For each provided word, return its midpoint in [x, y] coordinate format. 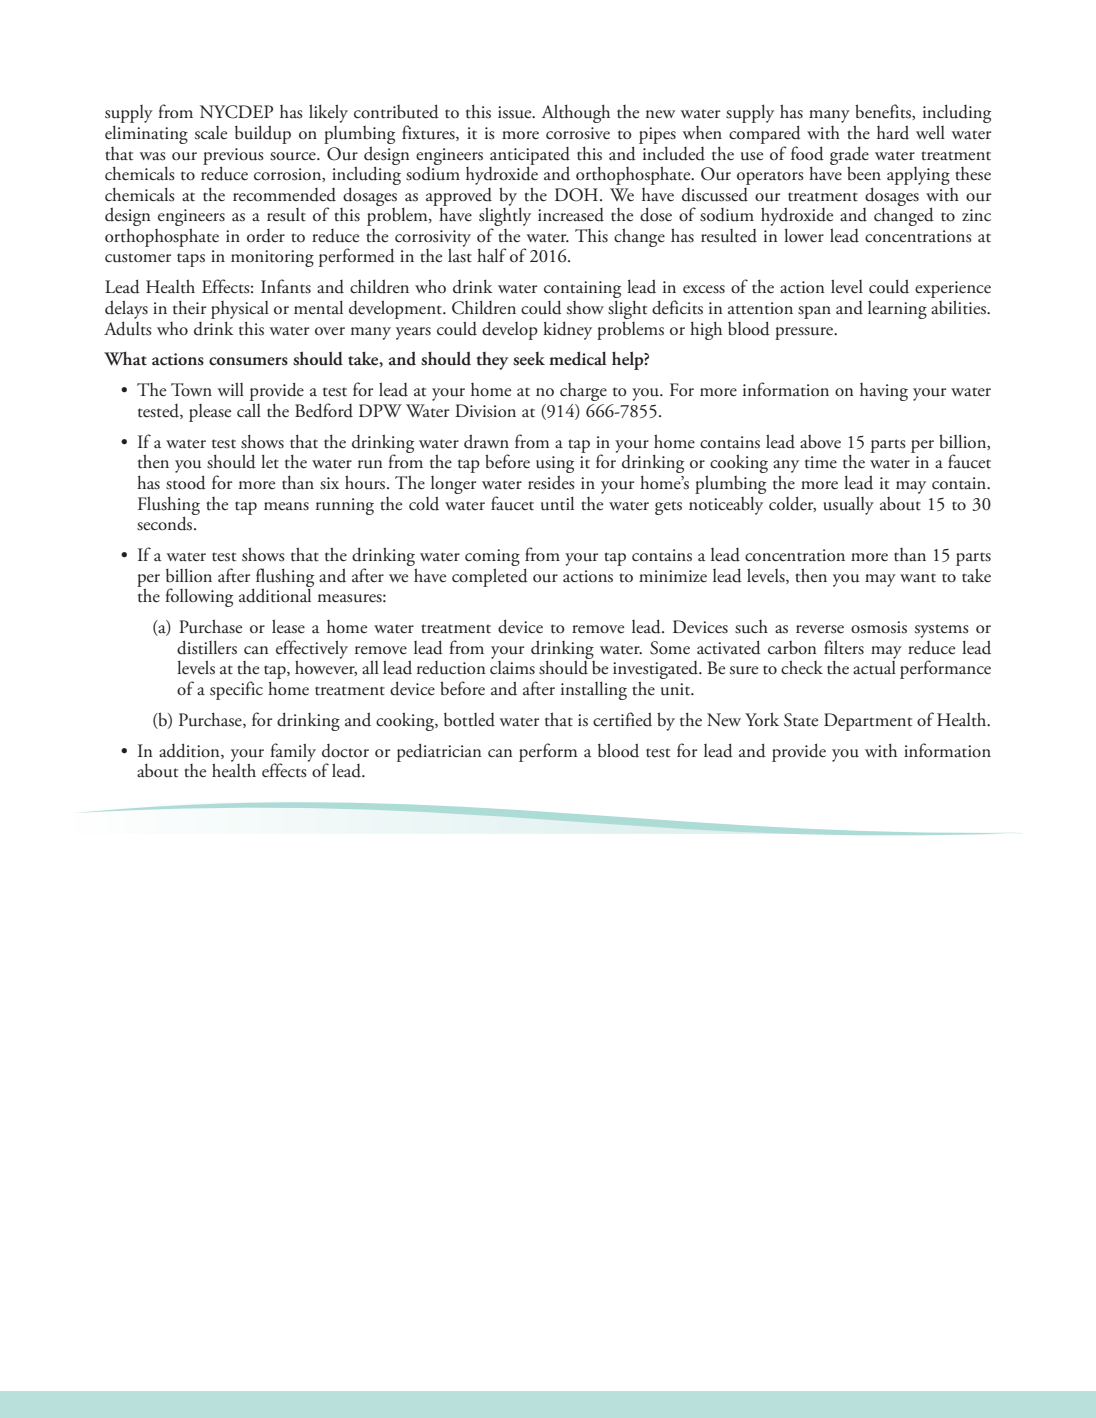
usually [848, 505]
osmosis [879, 627]
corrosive [578, 133]
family [293, 753]
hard [893, 132]
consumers [248, 361]
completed [490, 577]
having [884, 392]
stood [186, 482]
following [199, 597]
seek [529, 359]
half [492, 255]
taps [191, 260]
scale [211, 133]
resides [551, 482]
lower [804, 235]
